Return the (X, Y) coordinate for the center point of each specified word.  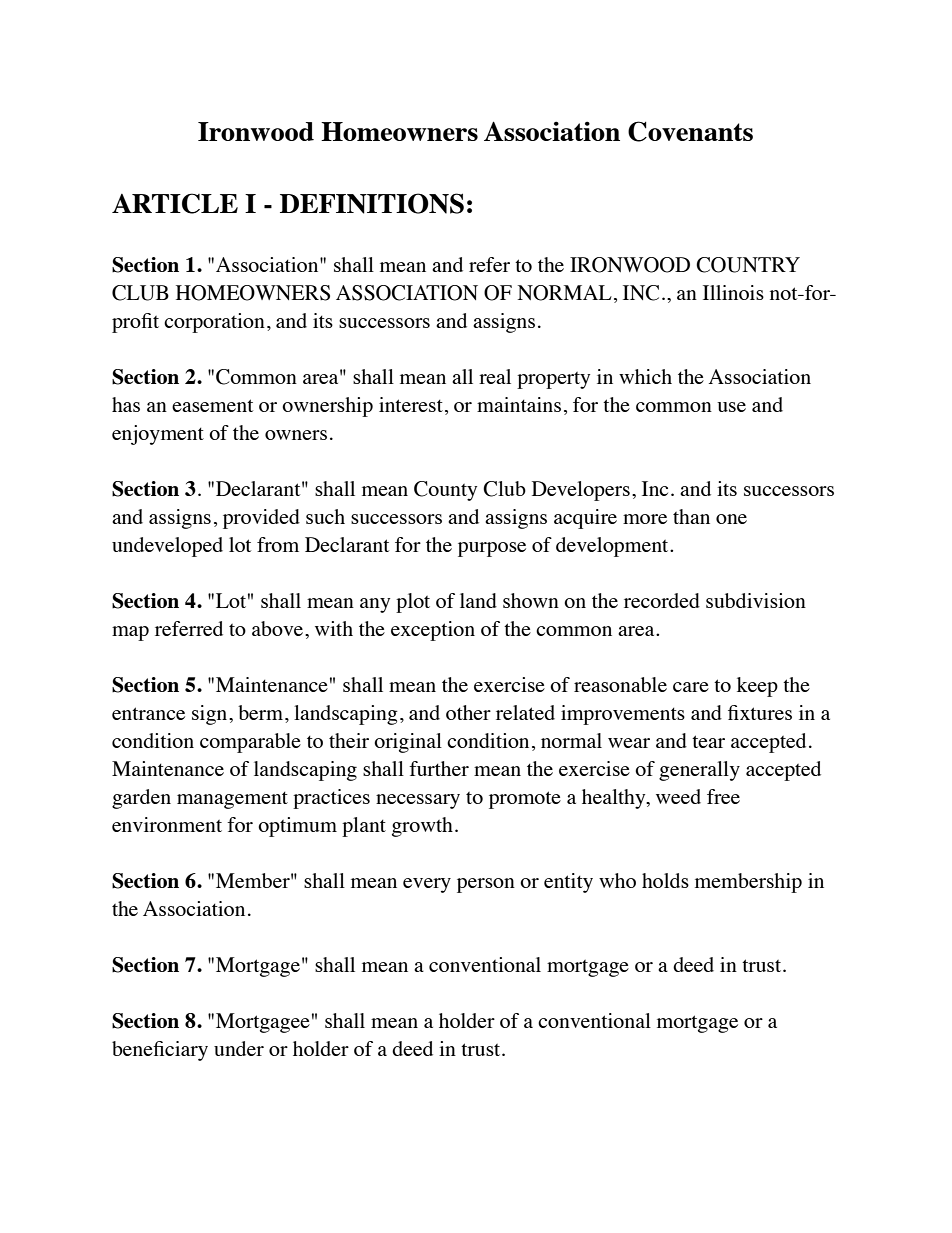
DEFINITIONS (372, 203)
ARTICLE (175, 203)
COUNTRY (748, 265)
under (239, 1048)
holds (665, 880)
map (130, 633)
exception (433, 631)
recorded (662, 600)
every (427, 885)
